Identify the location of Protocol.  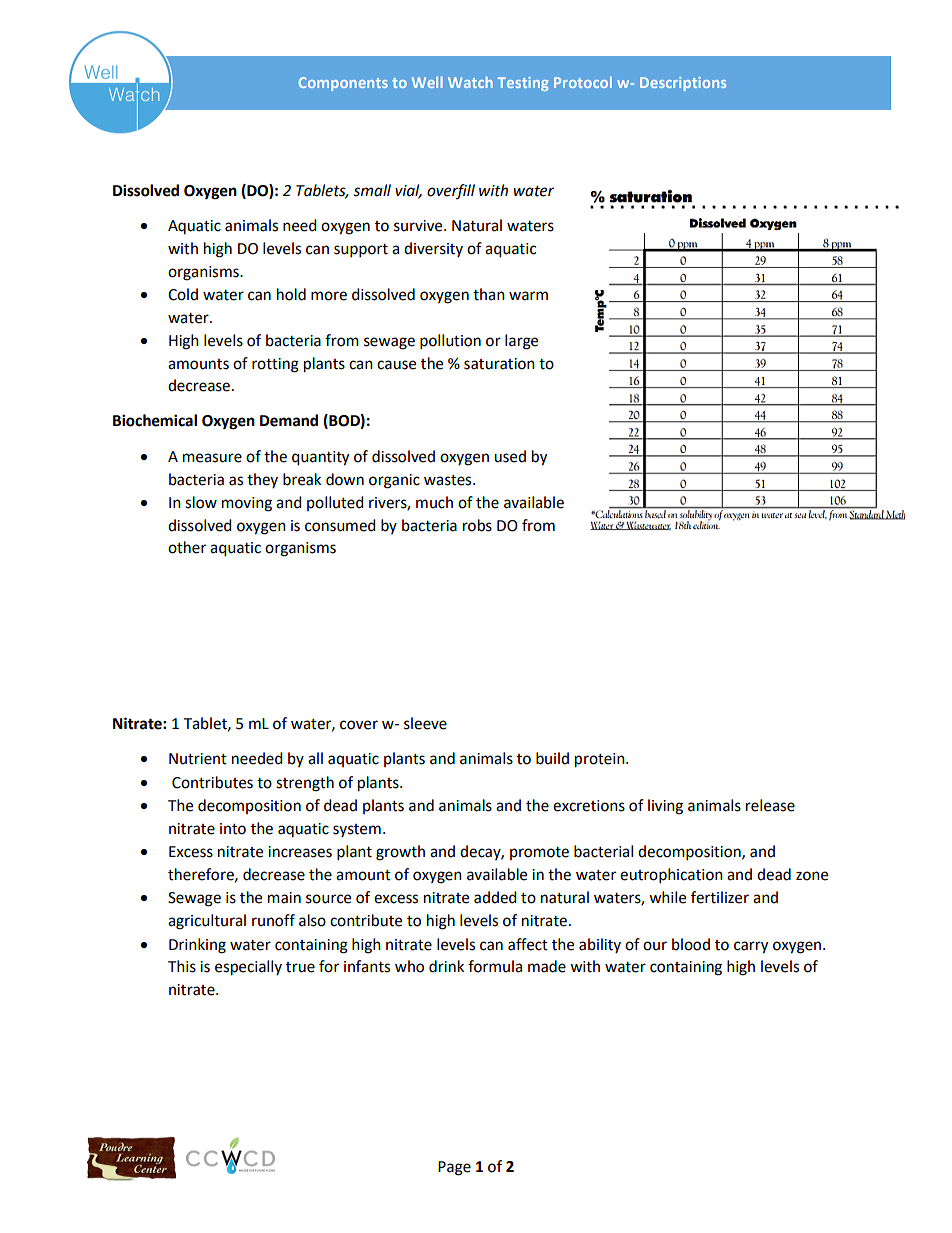
(583, 82).
